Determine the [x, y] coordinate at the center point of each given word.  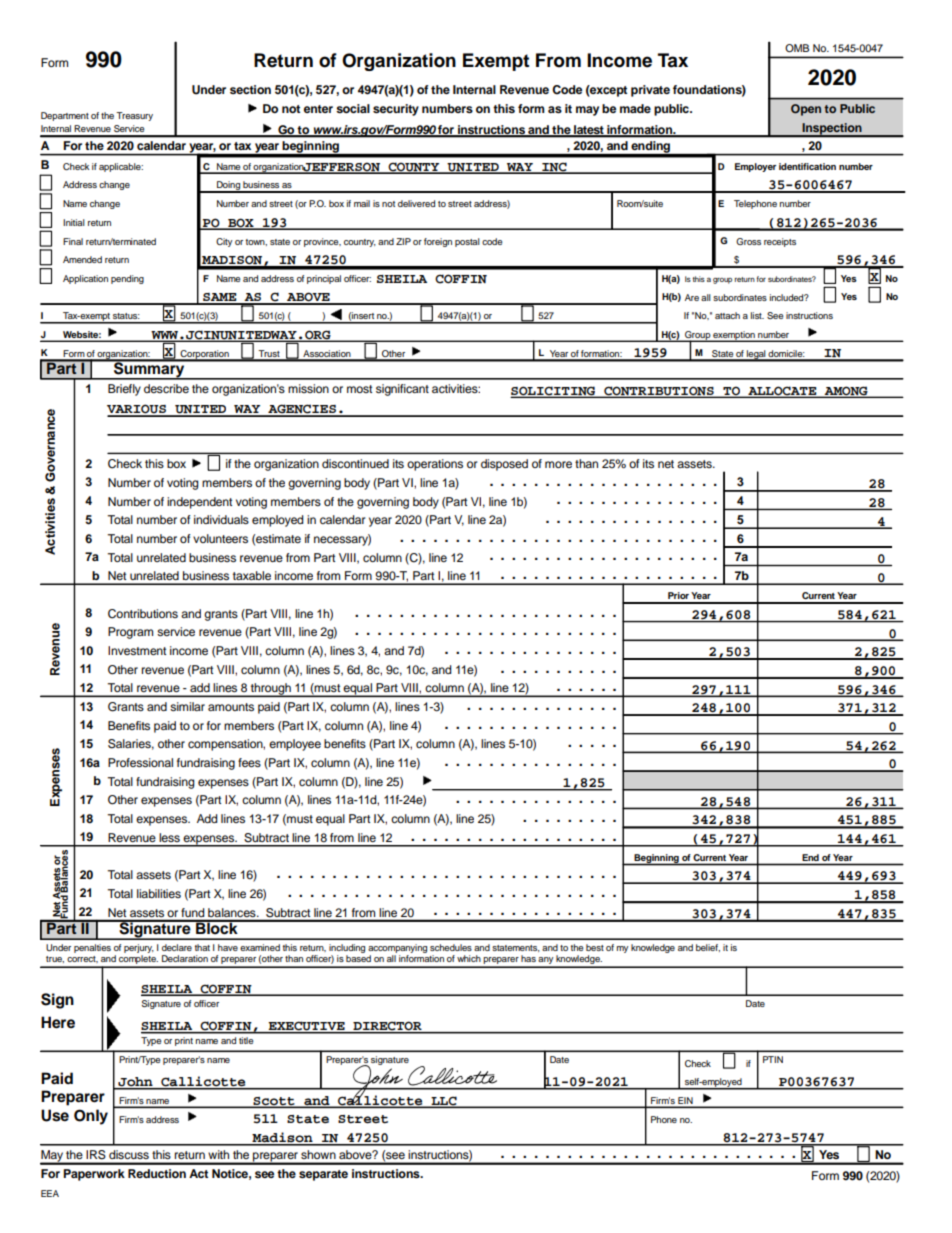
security [396, 110]
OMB [797, 48]
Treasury [134, 116]
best [595, 947]
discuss [129, 1154]
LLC [444, 1102]
